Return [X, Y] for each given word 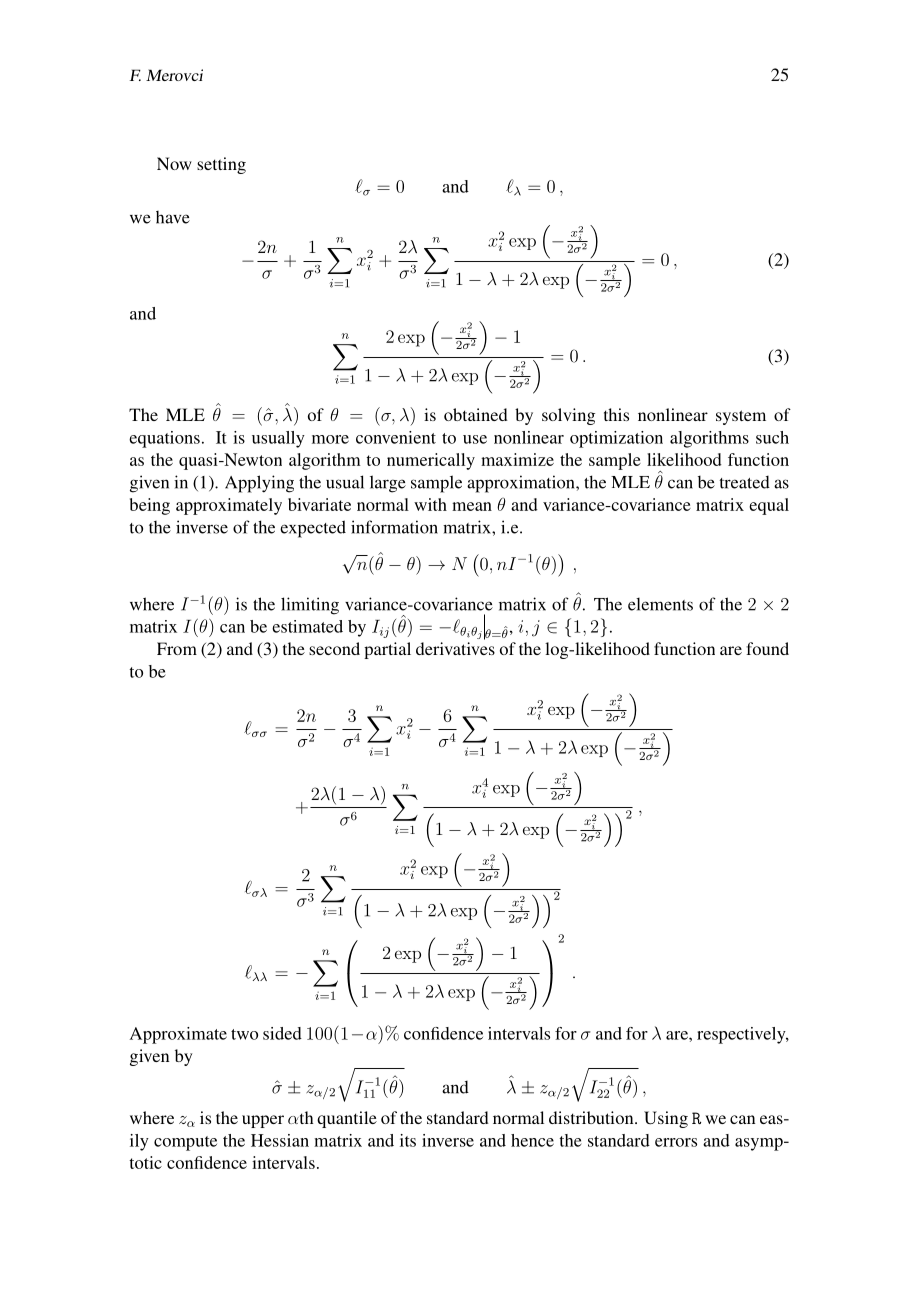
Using [666, 1119]
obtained [476, 414]
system [741, 417]
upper [263, 1121]
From [177, 648]
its [408, 1140]
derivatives [455, 648]
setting [221, 165]
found [767, 648]
